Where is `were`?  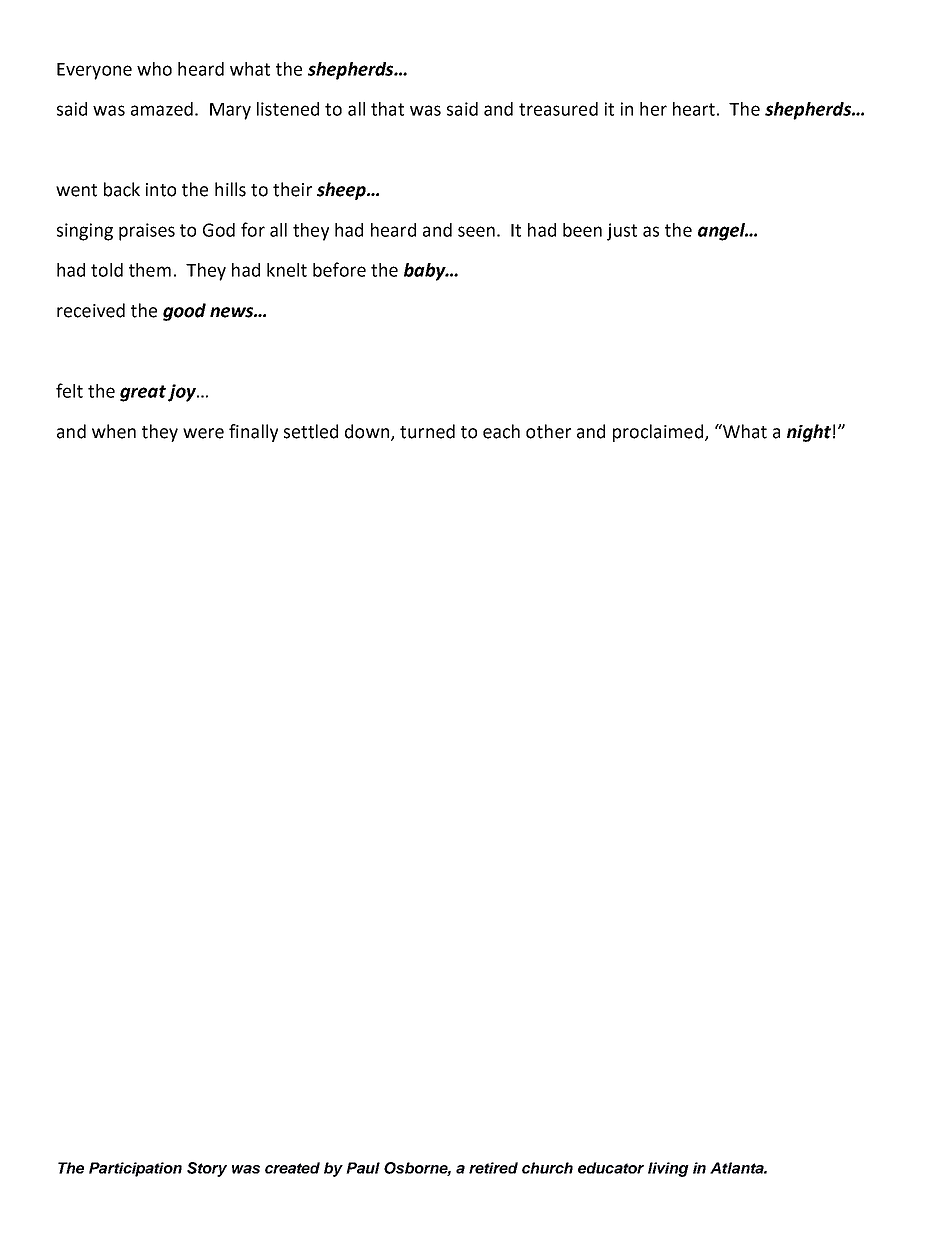
were is located at coordinates (203, 433).
